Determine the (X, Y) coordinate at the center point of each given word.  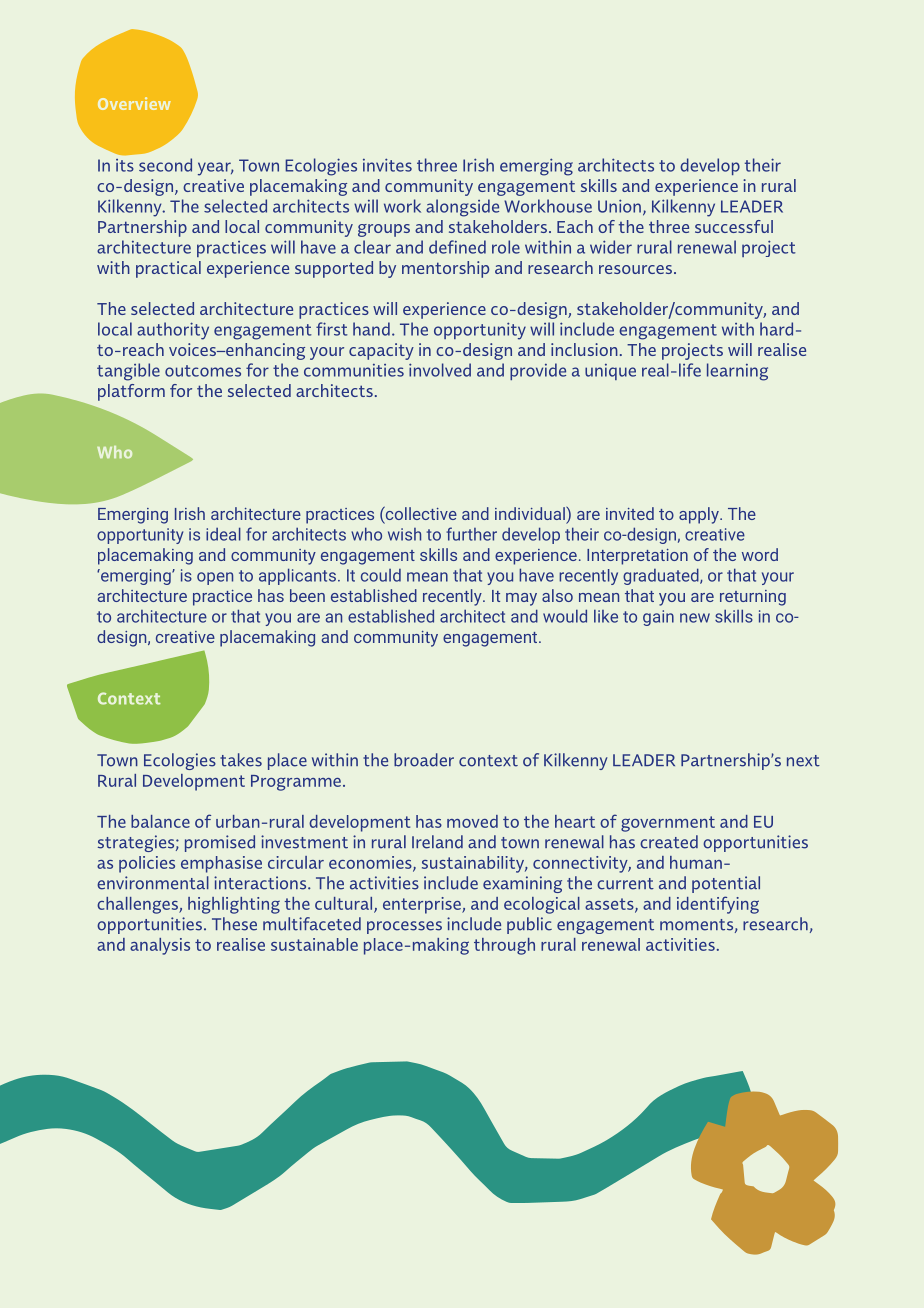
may (521, 599)
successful (734, 226)
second (165, 165)
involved (440, 370)
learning (737, 372)
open (215, 578)
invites (387, 165)
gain (658, 618)
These (234, 924)
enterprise (423, 905)
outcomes (203, 371)
